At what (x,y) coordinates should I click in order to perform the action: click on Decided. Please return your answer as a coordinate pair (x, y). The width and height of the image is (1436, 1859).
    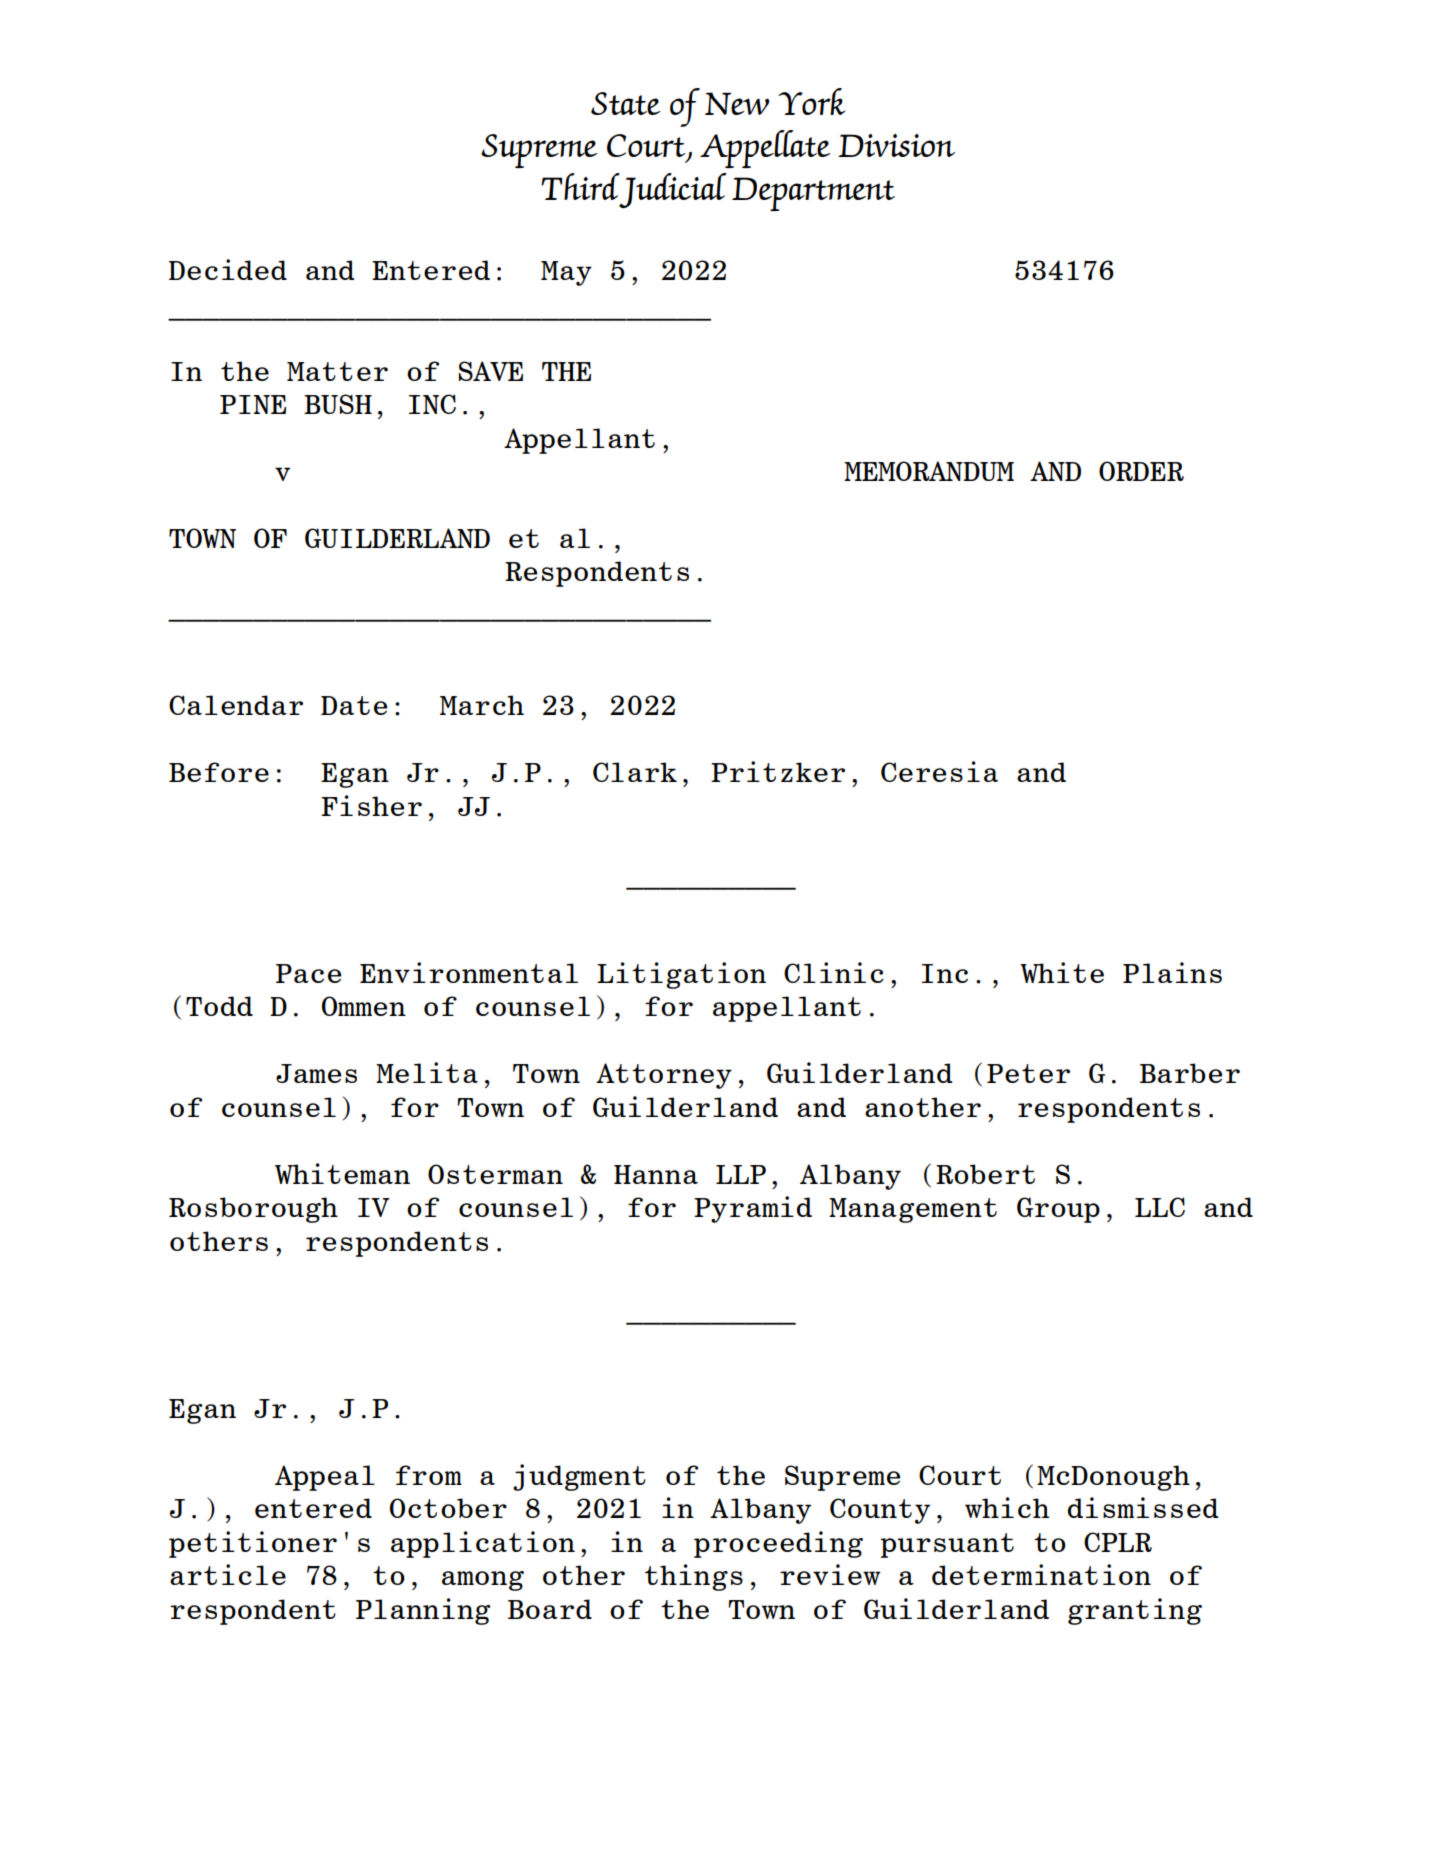
    Looking at the image, I should click on (228, 269).
